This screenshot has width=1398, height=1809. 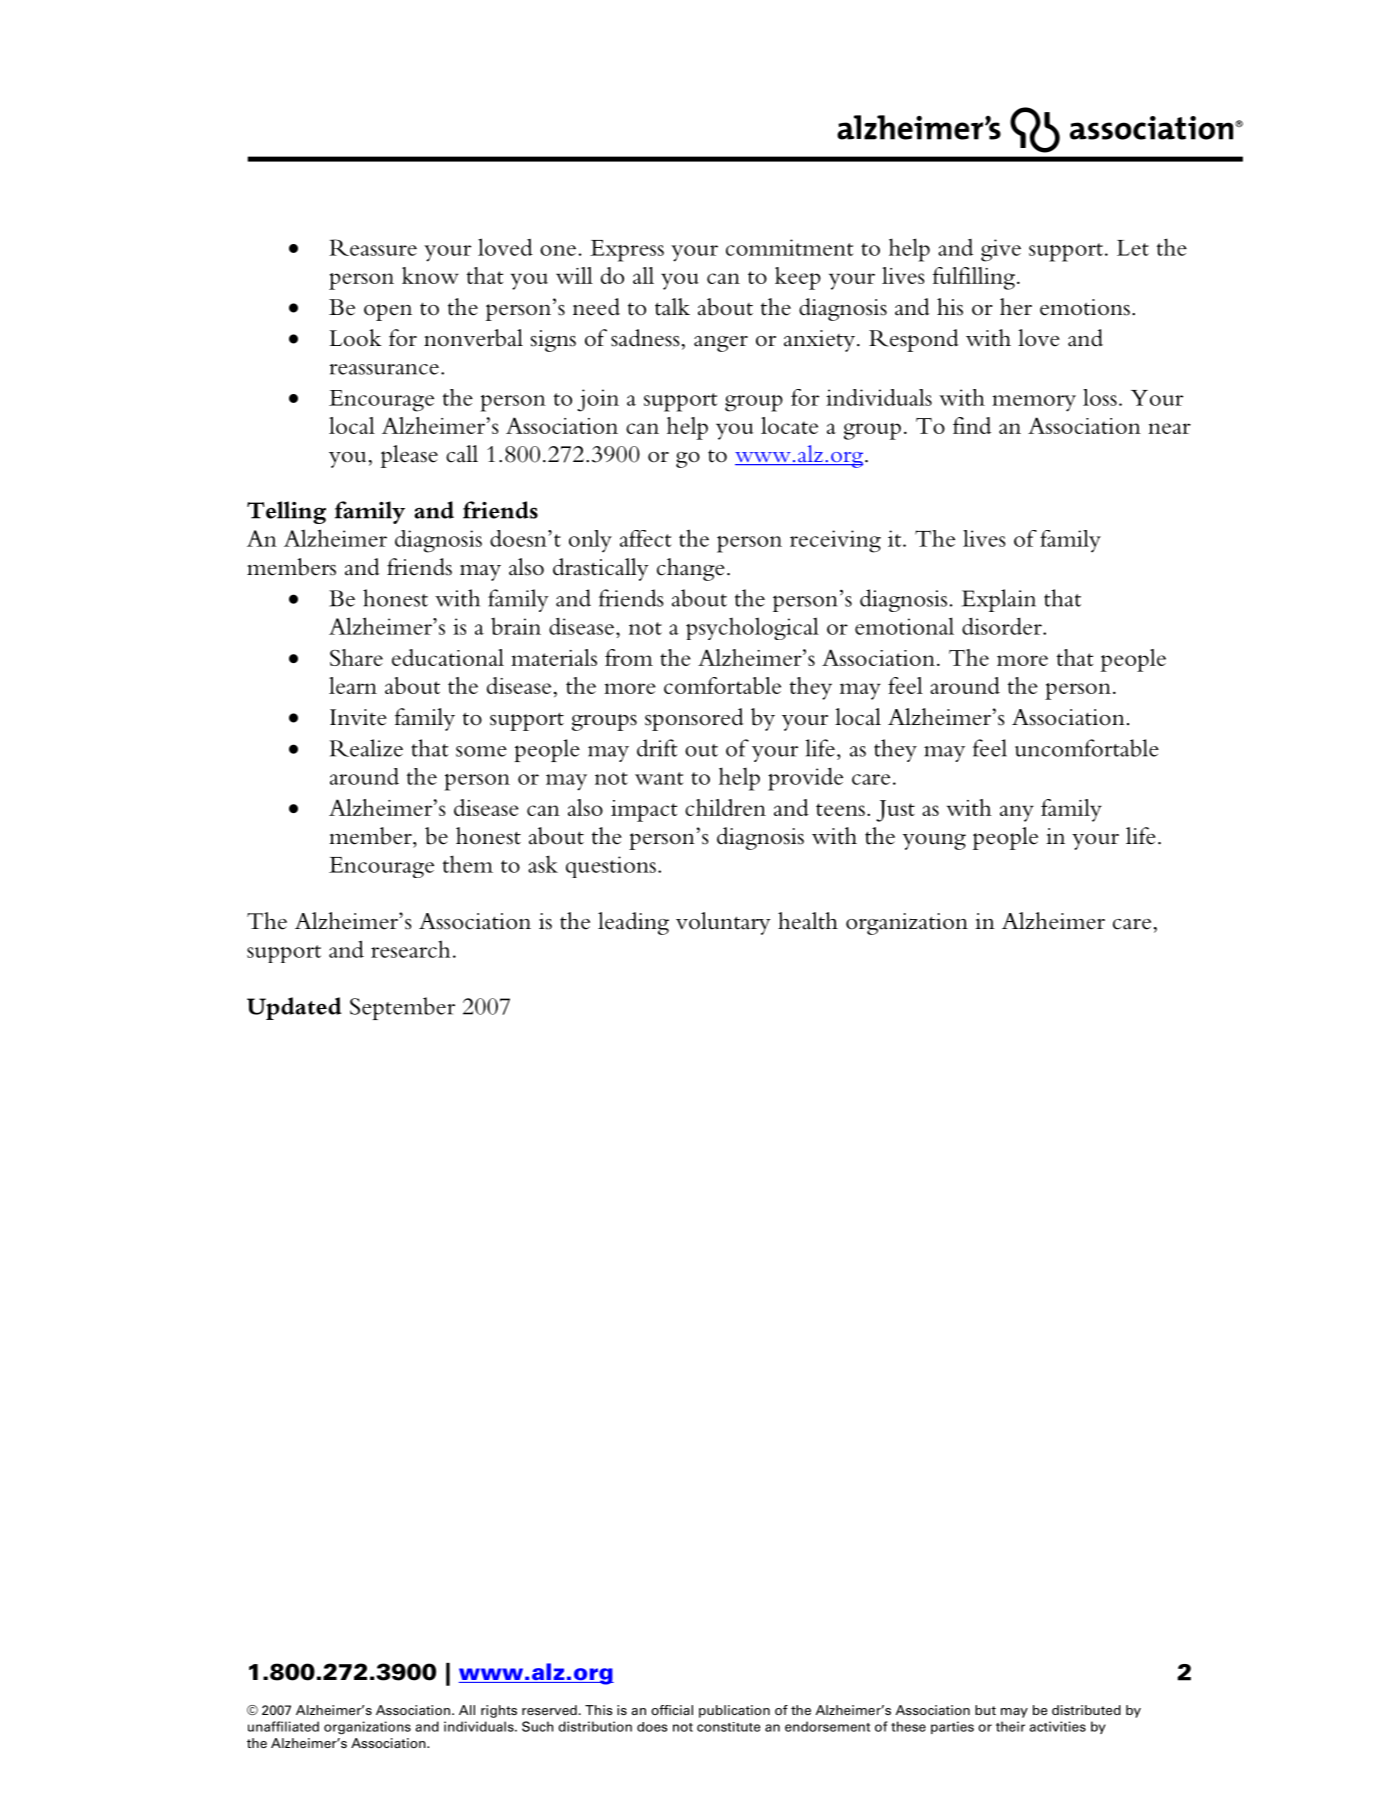 I want to click on open, so click(x=388, y=312).
